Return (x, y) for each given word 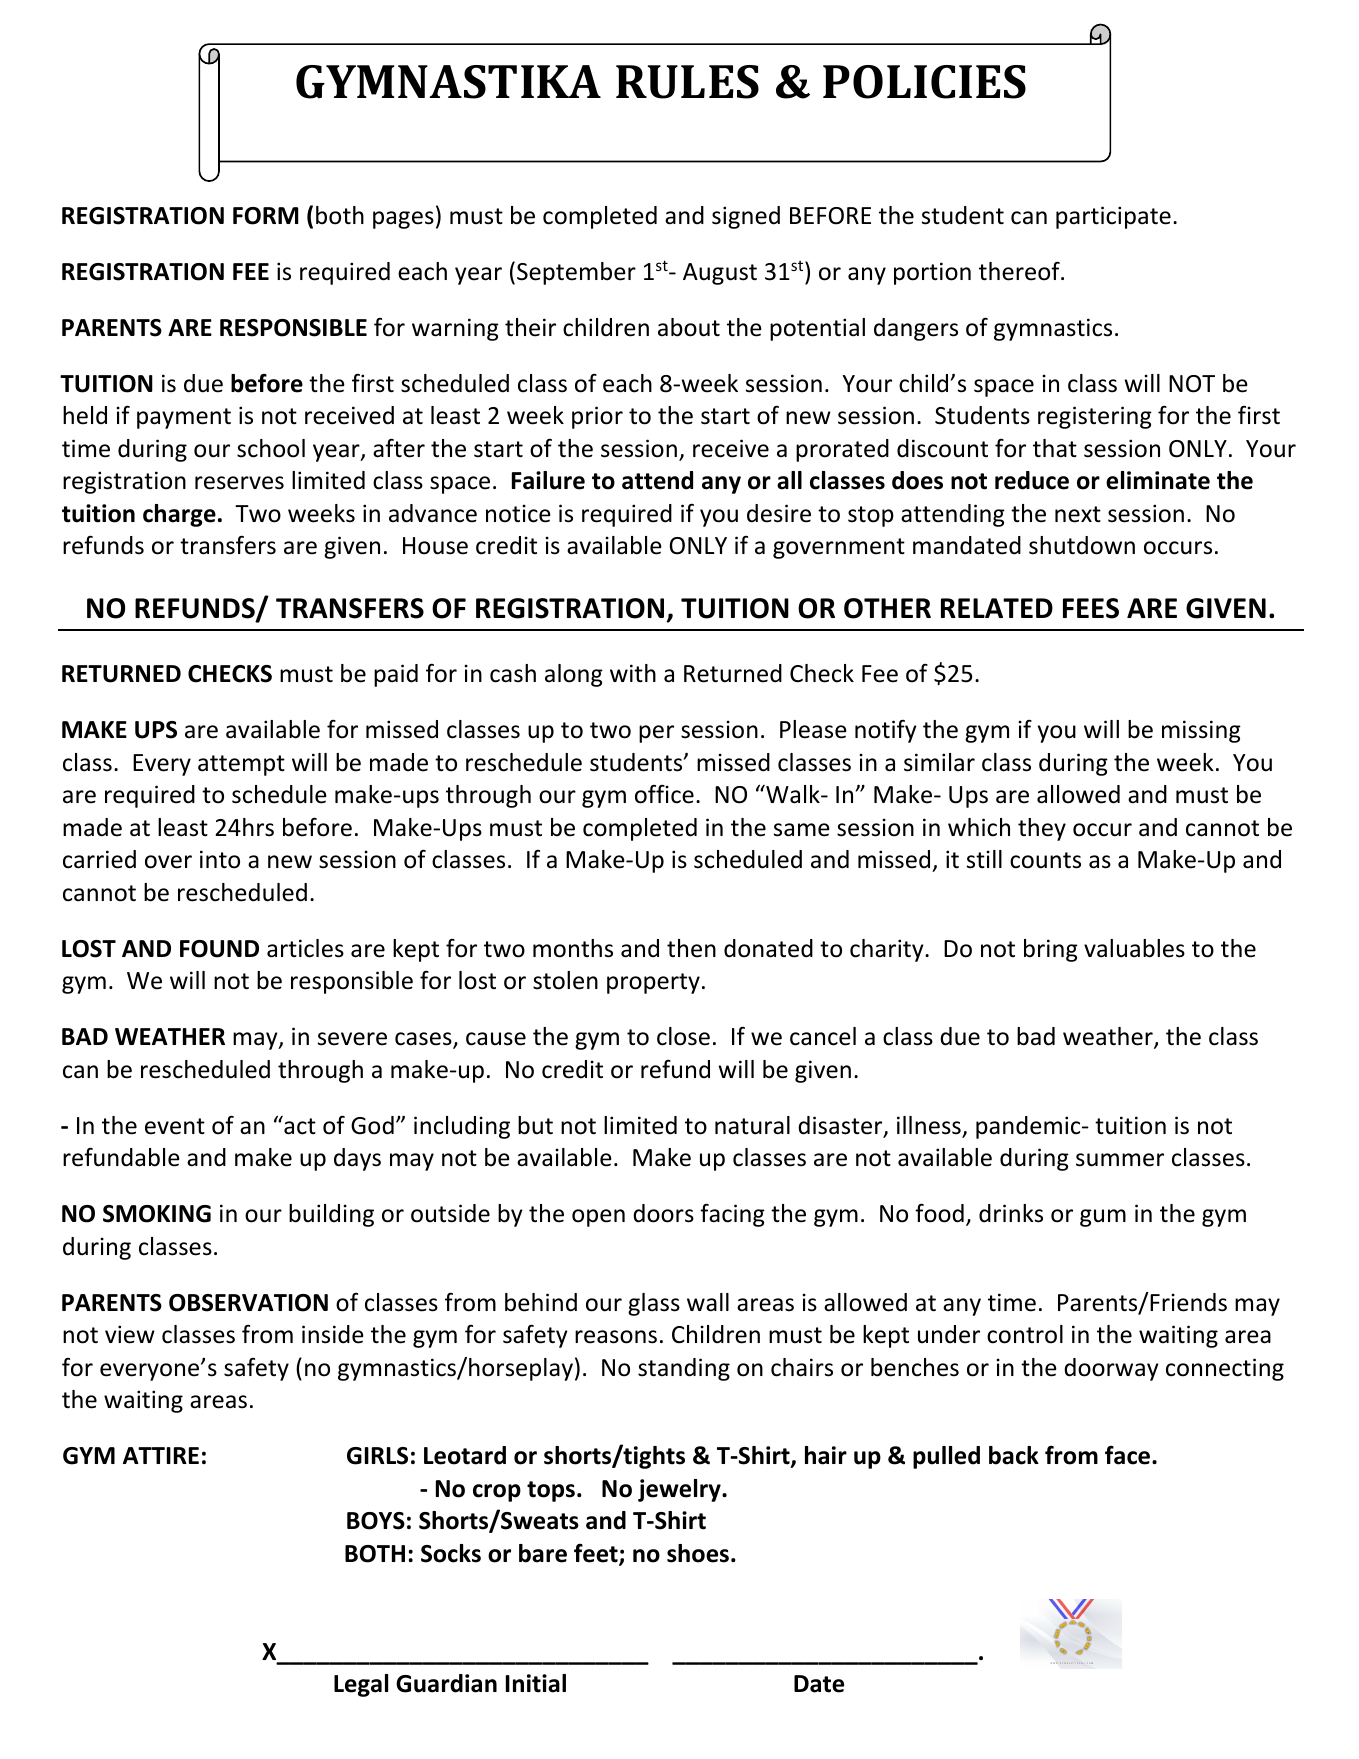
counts (1045, 860)
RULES (687, 82)
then (691, 948)
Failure (548, 480)
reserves (239, 483)
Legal (361, 1685)
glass (654, 1304)
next (1078, 514)
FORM (266, 216)
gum (1103, 1218)
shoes (698, 1553)
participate (1113, 217)
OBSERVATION (248, 1303)
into (220, 859)
